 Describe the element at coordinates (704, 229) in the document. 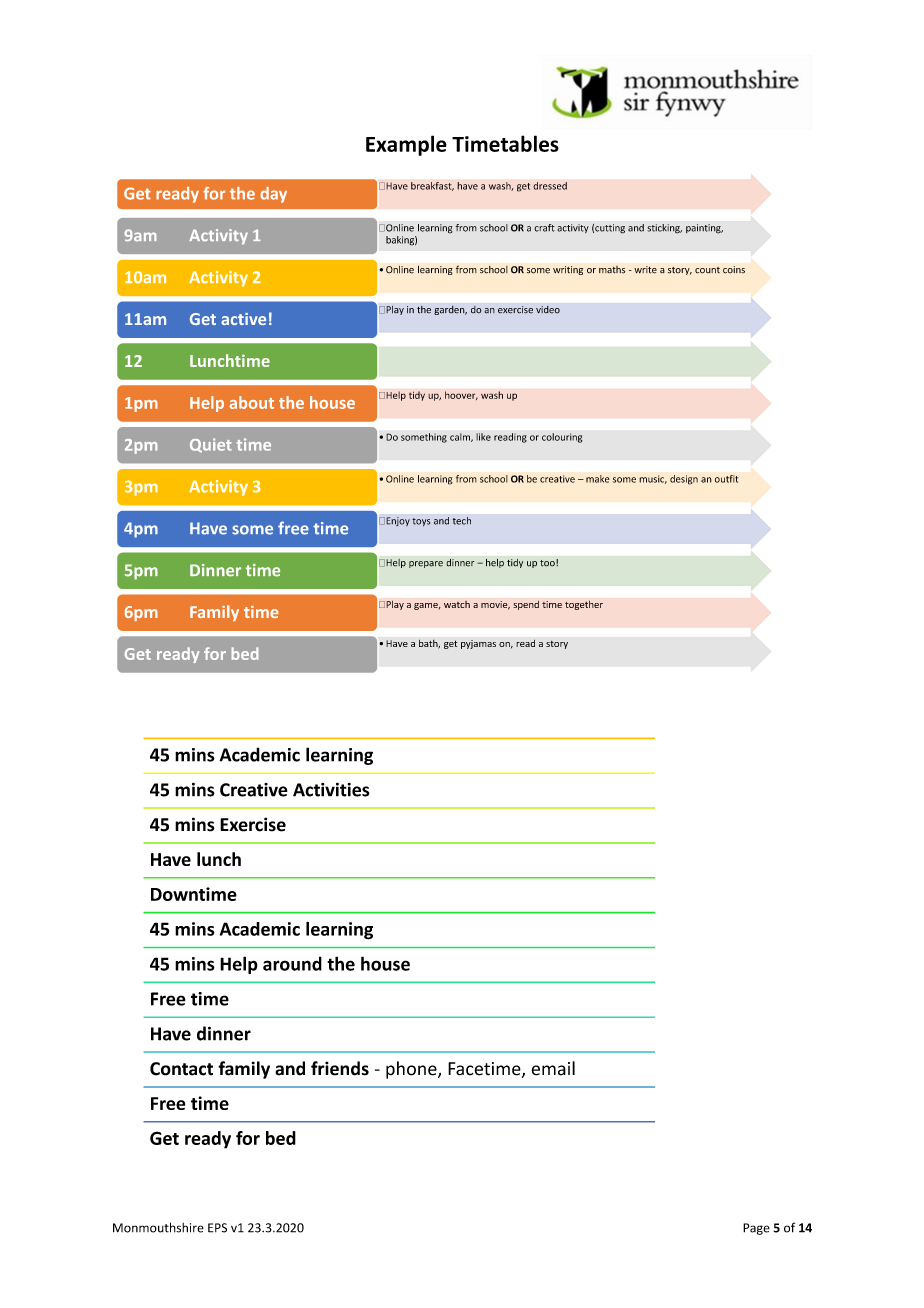

I see `painting` at that location.
